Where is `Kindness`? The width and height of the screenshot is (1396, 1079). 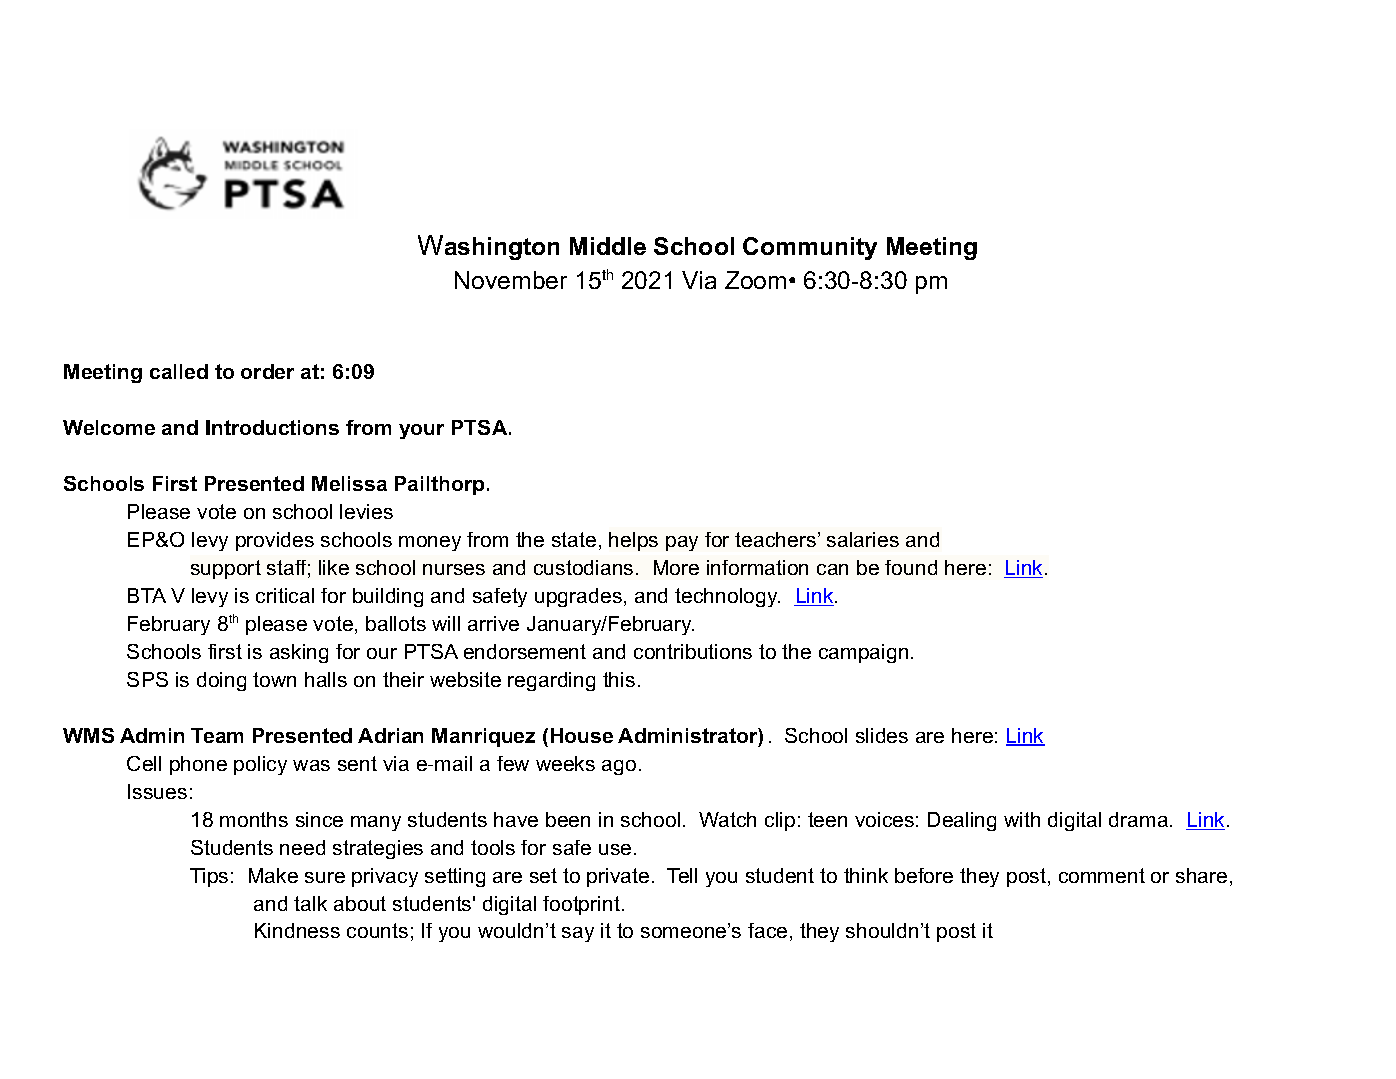
Kindness is located at coordinates (297, 930).
